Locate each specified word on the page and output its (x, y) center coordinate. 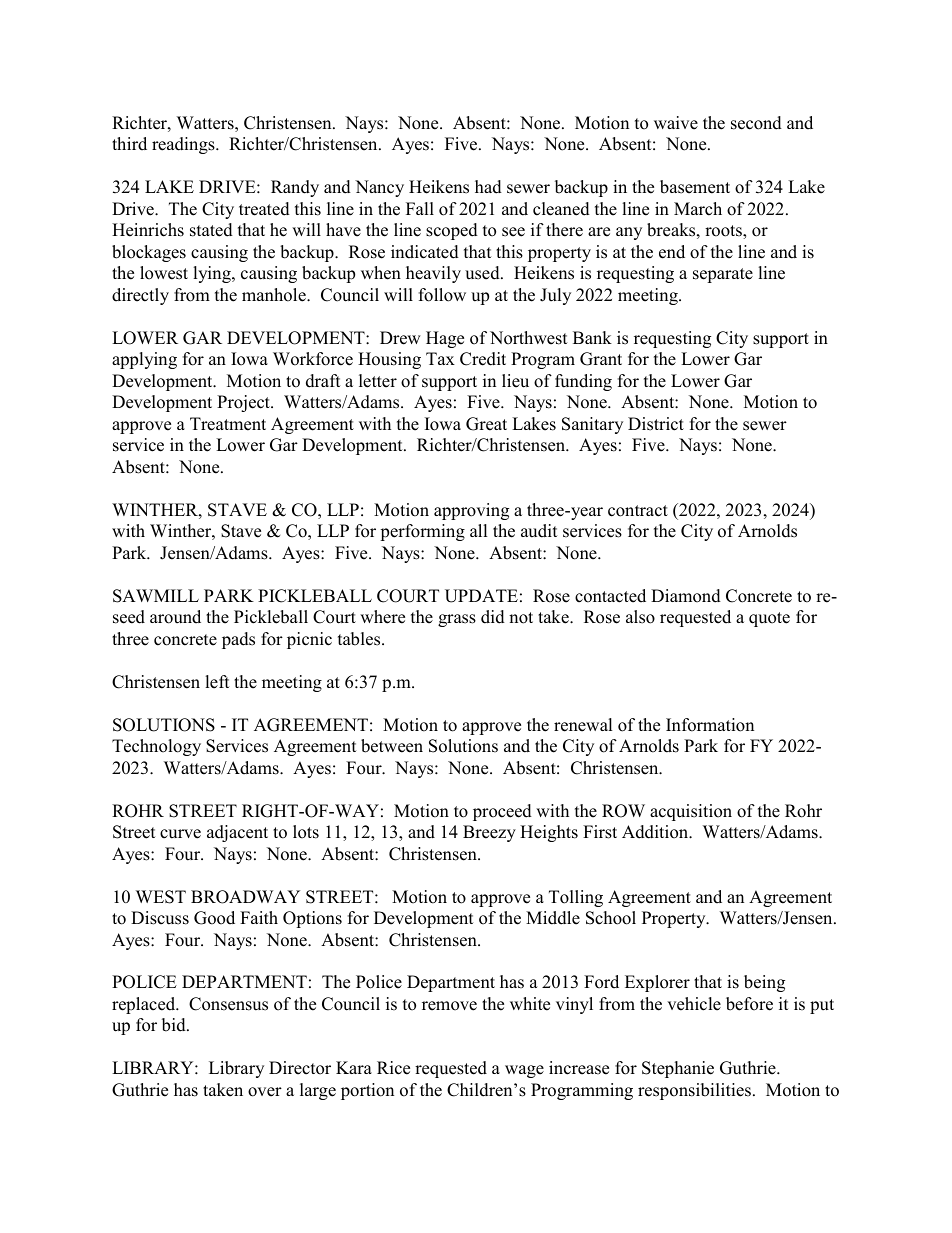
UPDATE (481, 596)
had (488, 187)
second (756, 123)
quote (769, 619)
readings (184, 145)
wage (524, 1071)
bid (175, 1025)
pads (238, 640)
